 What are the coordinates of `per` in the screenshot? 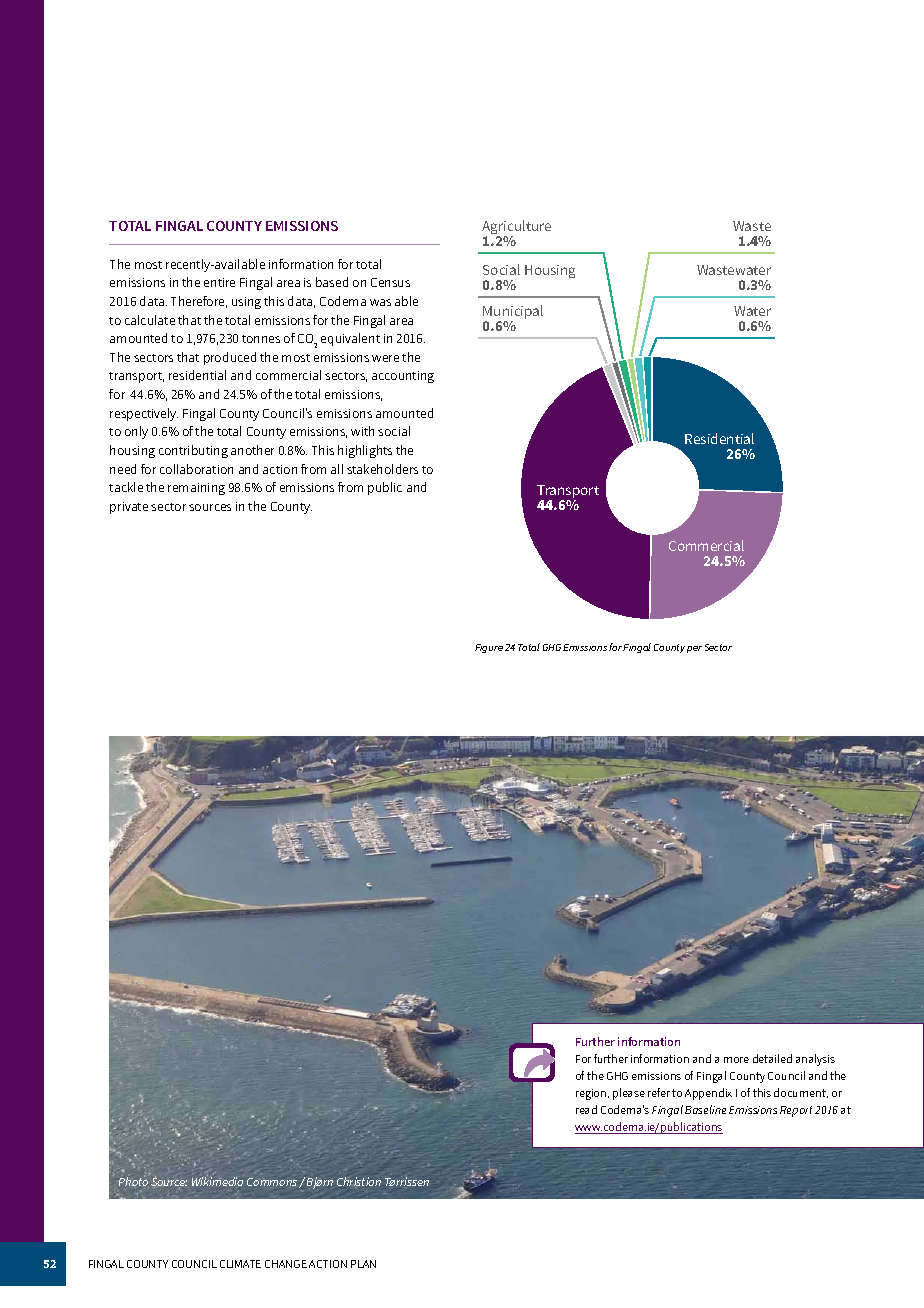 It's located at (694, 649).
